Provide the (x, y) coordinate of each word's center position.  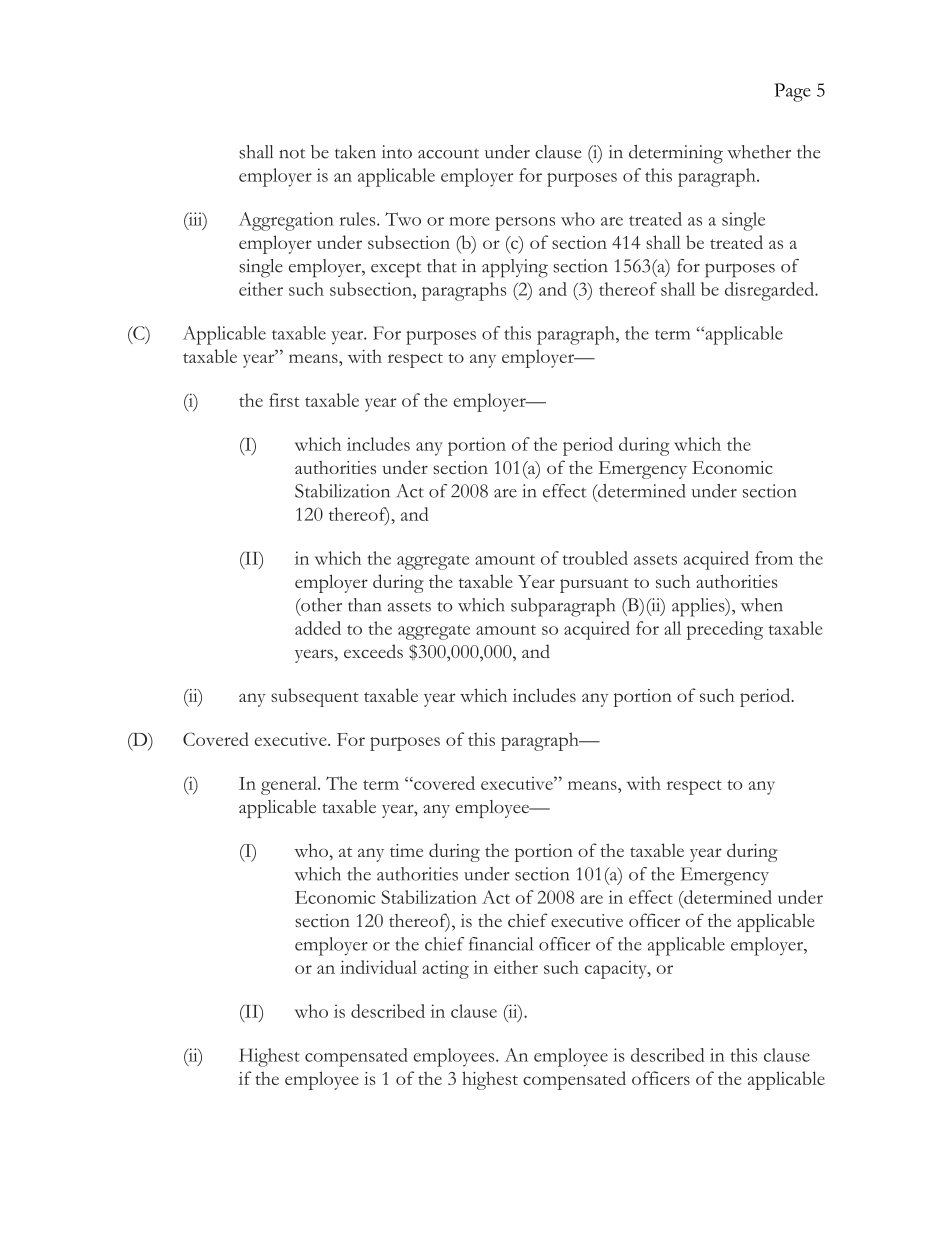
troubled (595, 558)
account (448, 153)
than (365, 605)
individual (378, 967)
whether (759, 152)
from (774, 558)
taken (355, 152)
